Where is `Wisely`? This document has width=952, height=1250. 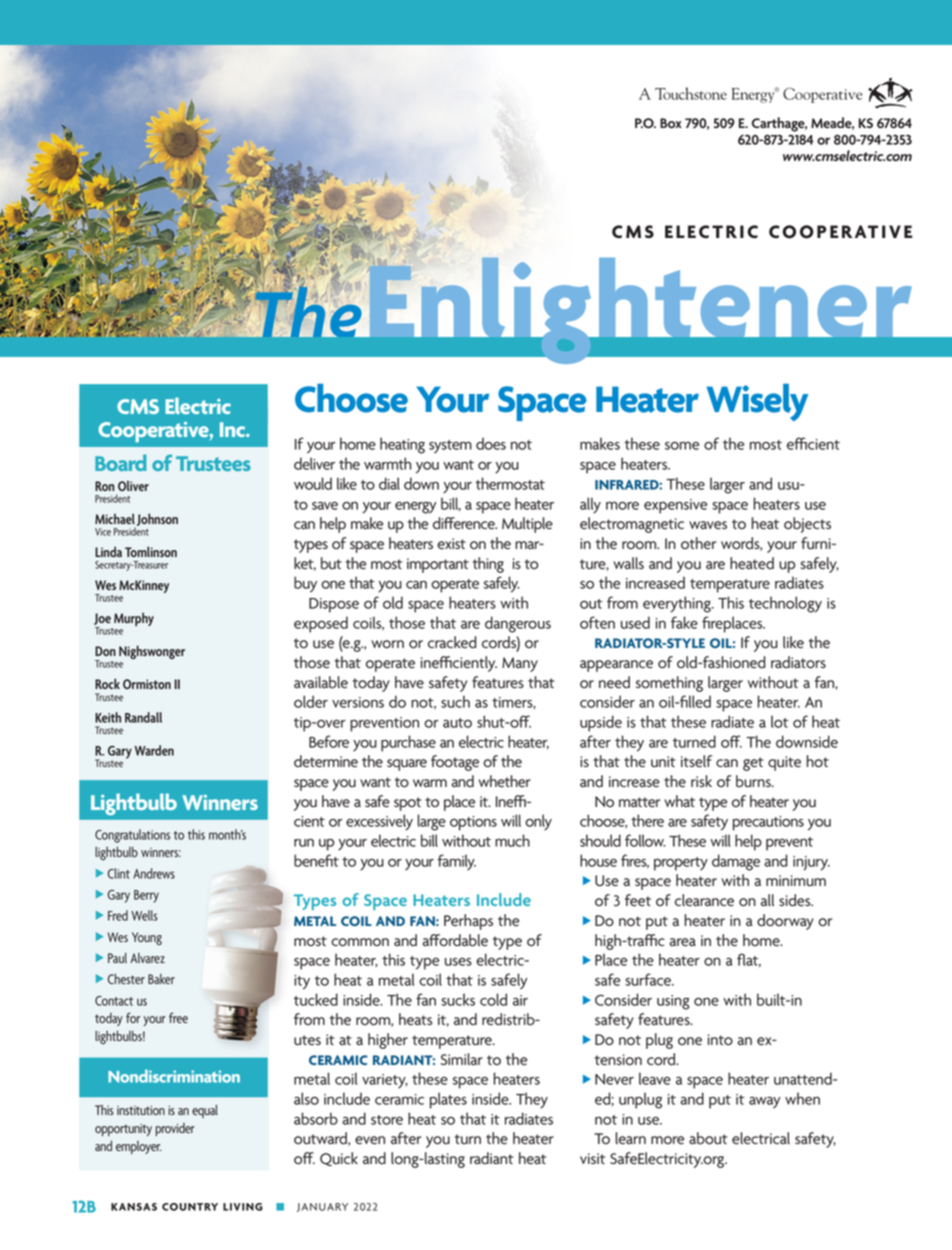
Wisely is located at coordinates (757, 402).
